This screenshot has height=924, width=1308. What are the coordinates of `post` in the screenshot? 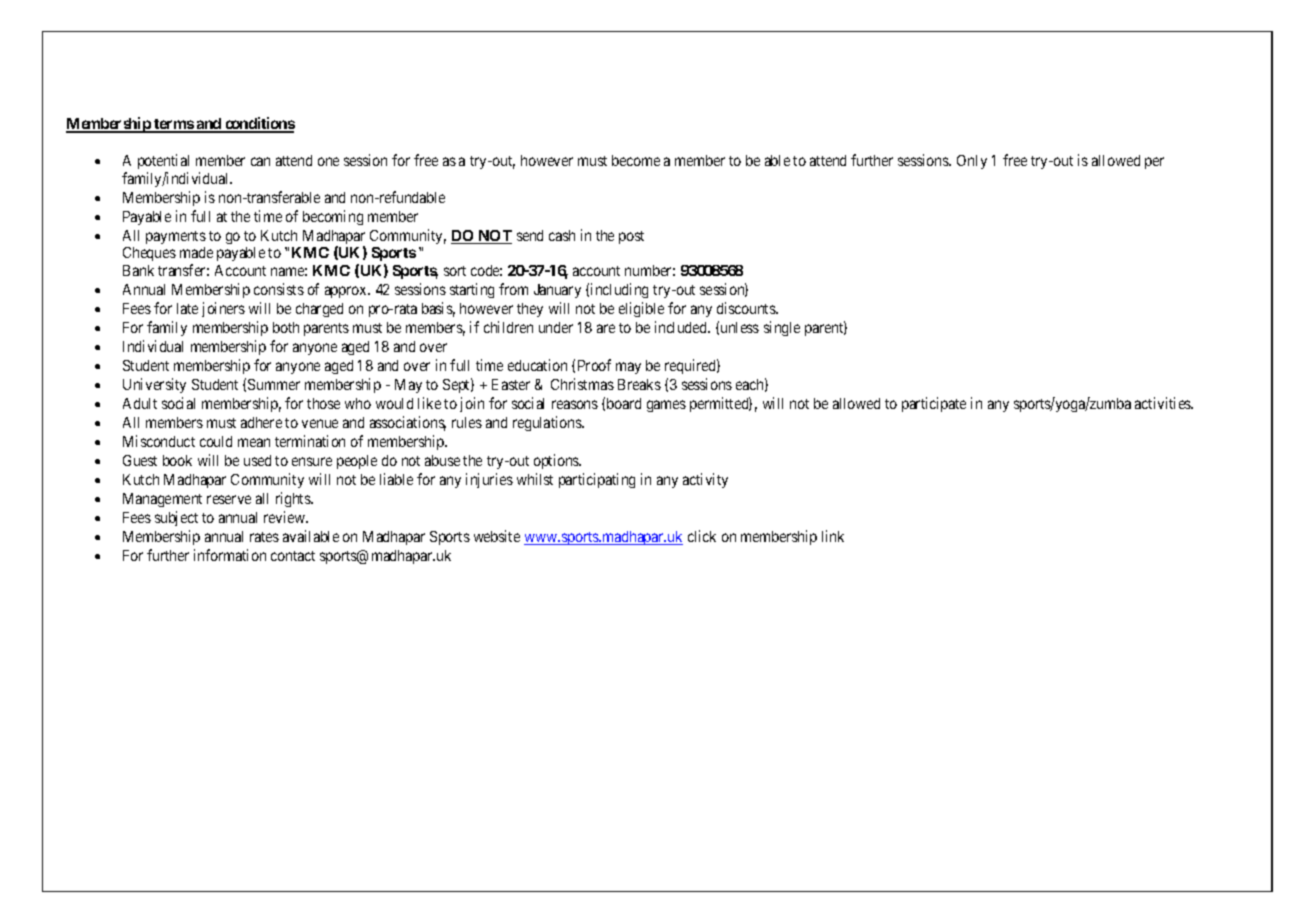 It's located at (631, 237).
